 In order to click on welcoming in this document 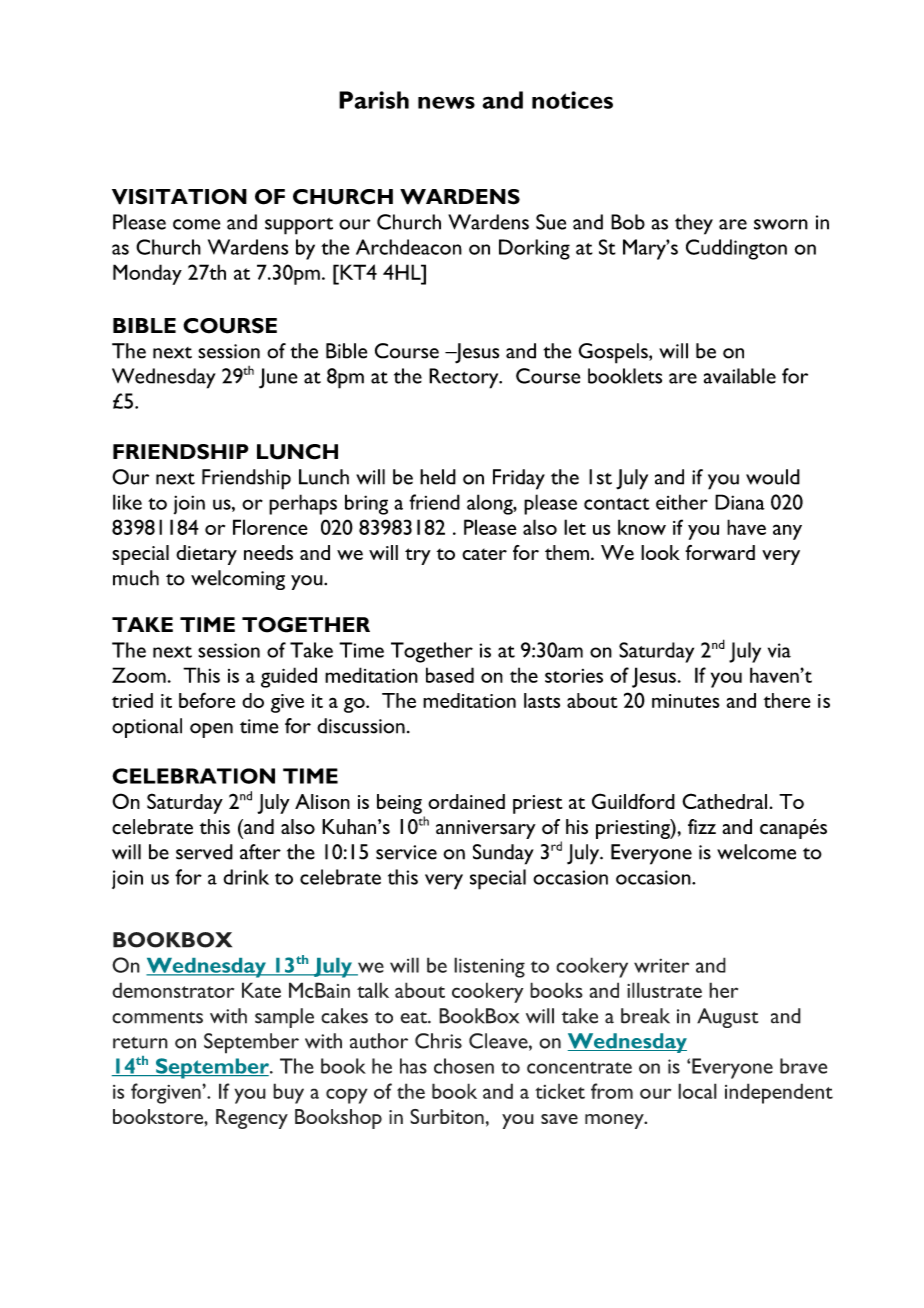, I will do `click(238, 580)`.
